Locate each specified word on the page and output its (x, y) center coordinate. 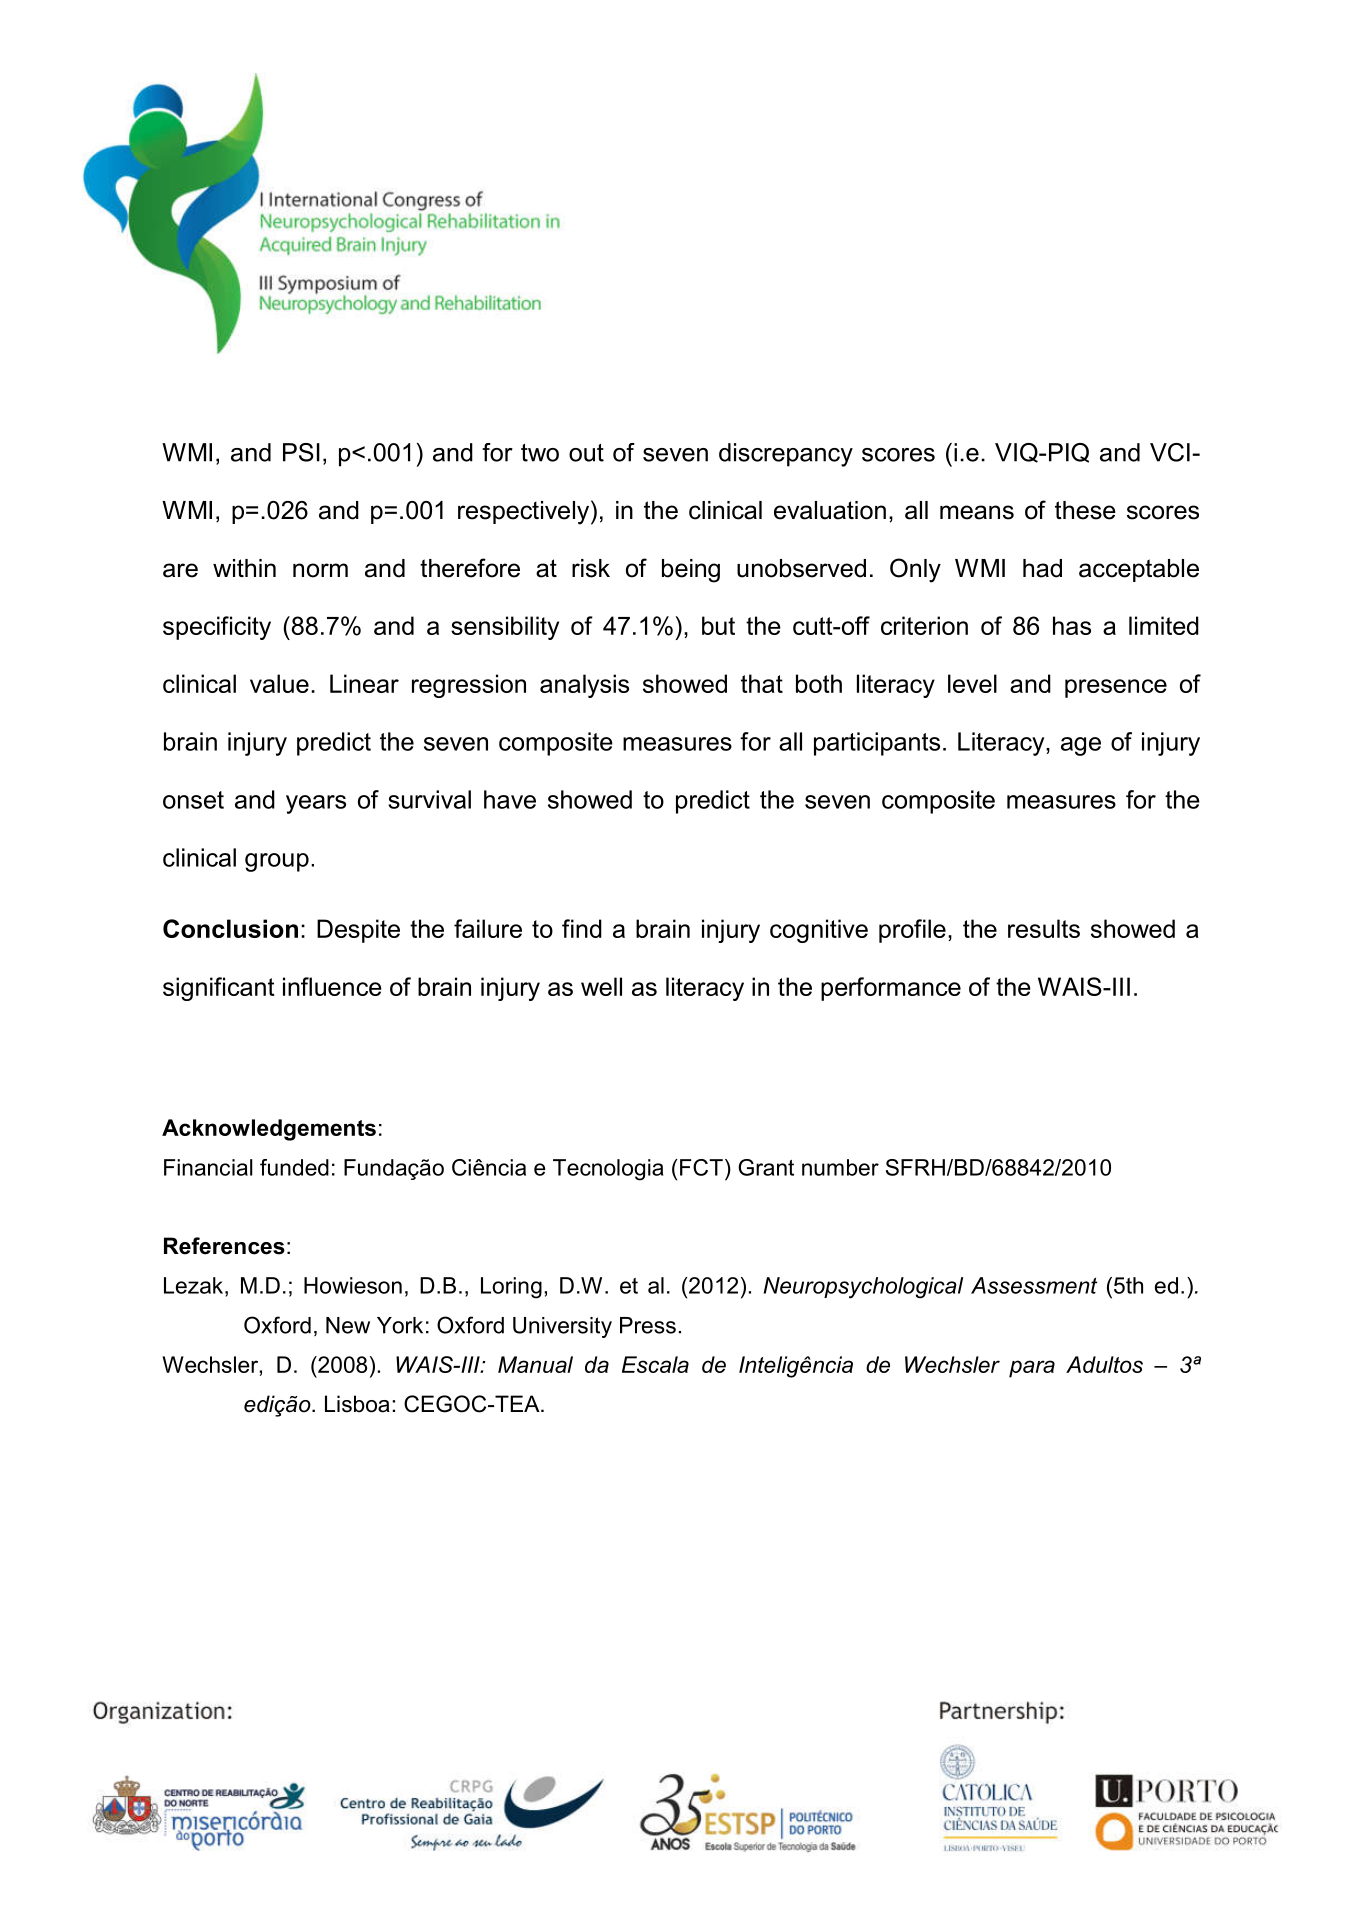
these (1085, 510)
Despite (358, 931)
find (582, 928)
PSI (301, 452)
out (586, 453)
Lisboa (357, 1404)
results (1044, 928)
